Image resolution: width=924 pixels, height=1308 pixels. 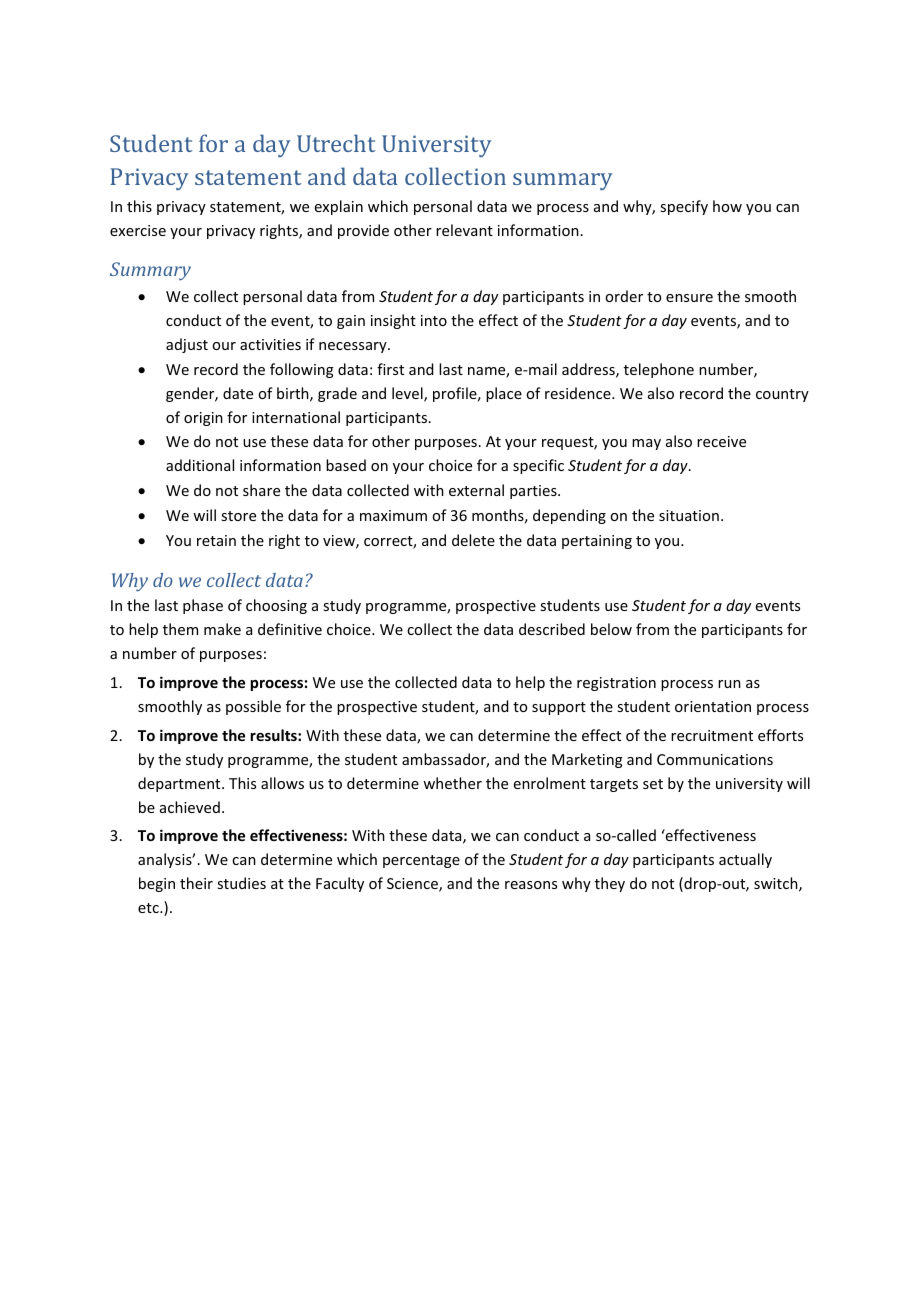 What do you see at coordinates (413, 885) in the screenshot?
I see `Science` at bounding box center [413, 885].
